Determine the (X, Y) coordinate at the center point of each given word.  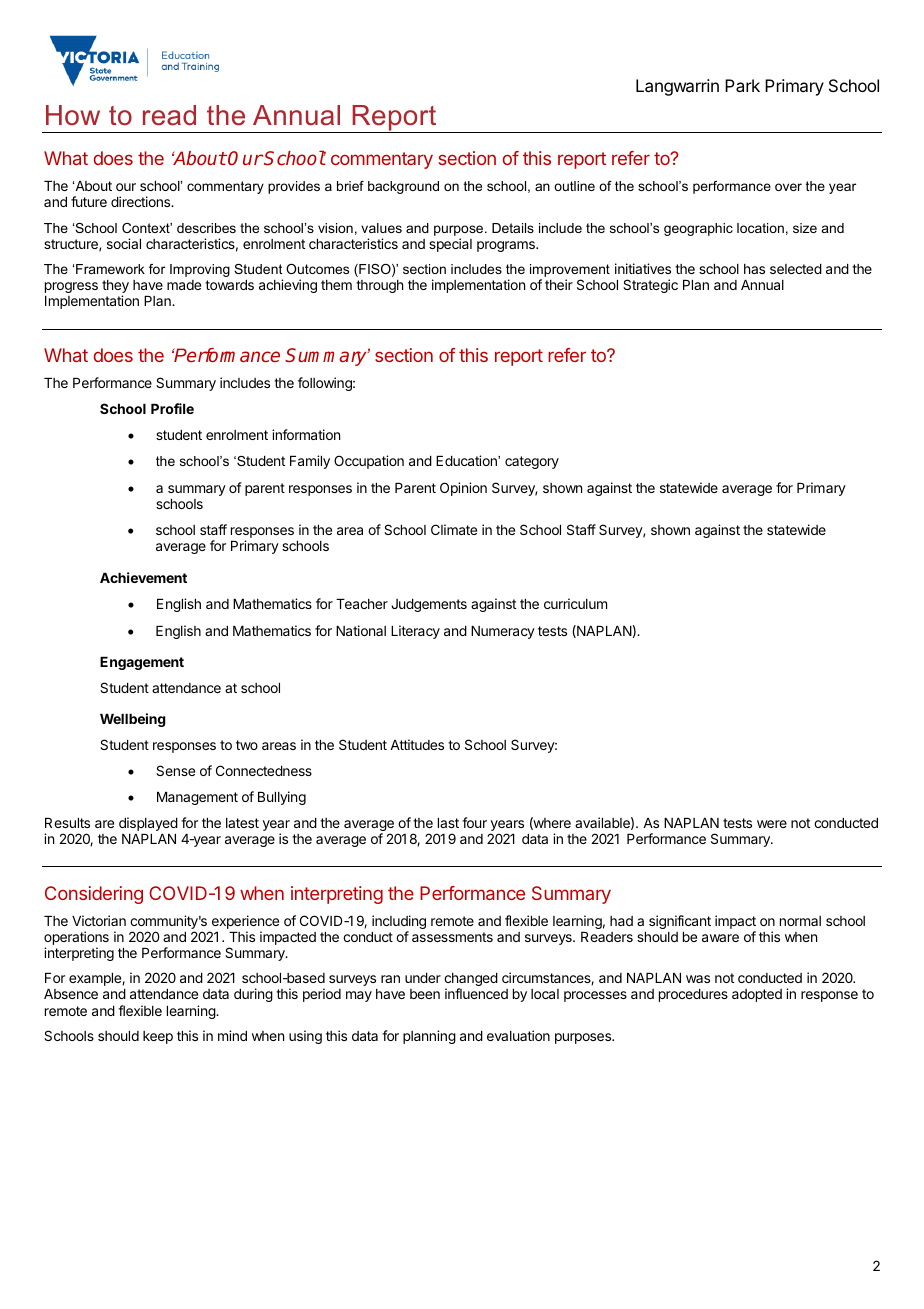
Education (467, 460)
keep (158, 1037)
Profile (172, 408)
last (448, 823)
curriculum (575, 603)
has (754, 269)
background (403, 187)
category (532, 462)
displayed (148, 824)
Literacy (415, 632)
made (184, 285)
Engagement (142, 663)
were (772, 824)
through (379, 286)
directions (142, 201)
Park (742, 85)
